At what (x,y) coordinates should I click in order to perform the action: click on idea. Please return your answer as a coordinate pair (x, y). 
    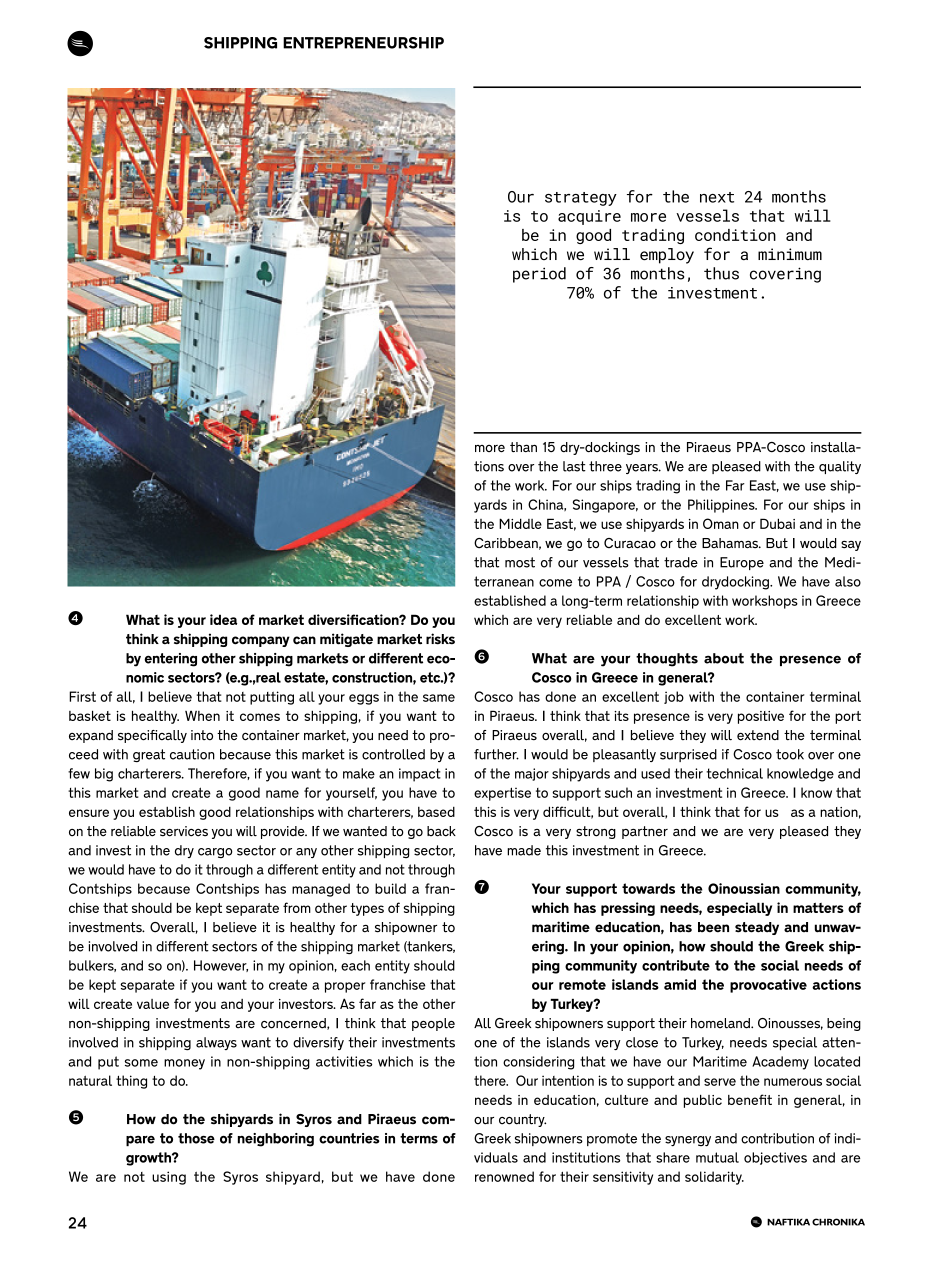
    Looking at the image, I should click on (223, 619).
